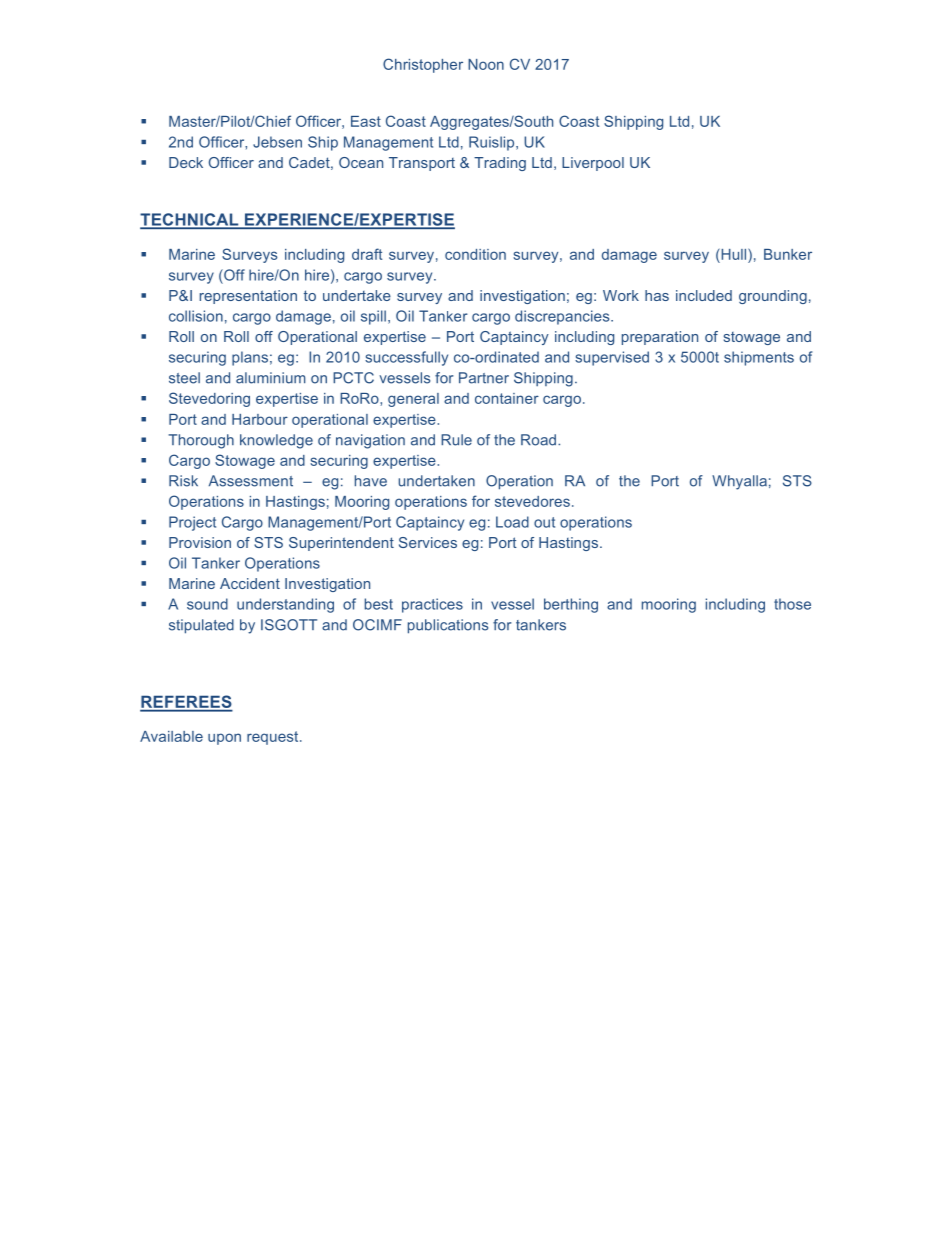 The image size is (952, 1233). I want to click on upon, so click(224, 739).
